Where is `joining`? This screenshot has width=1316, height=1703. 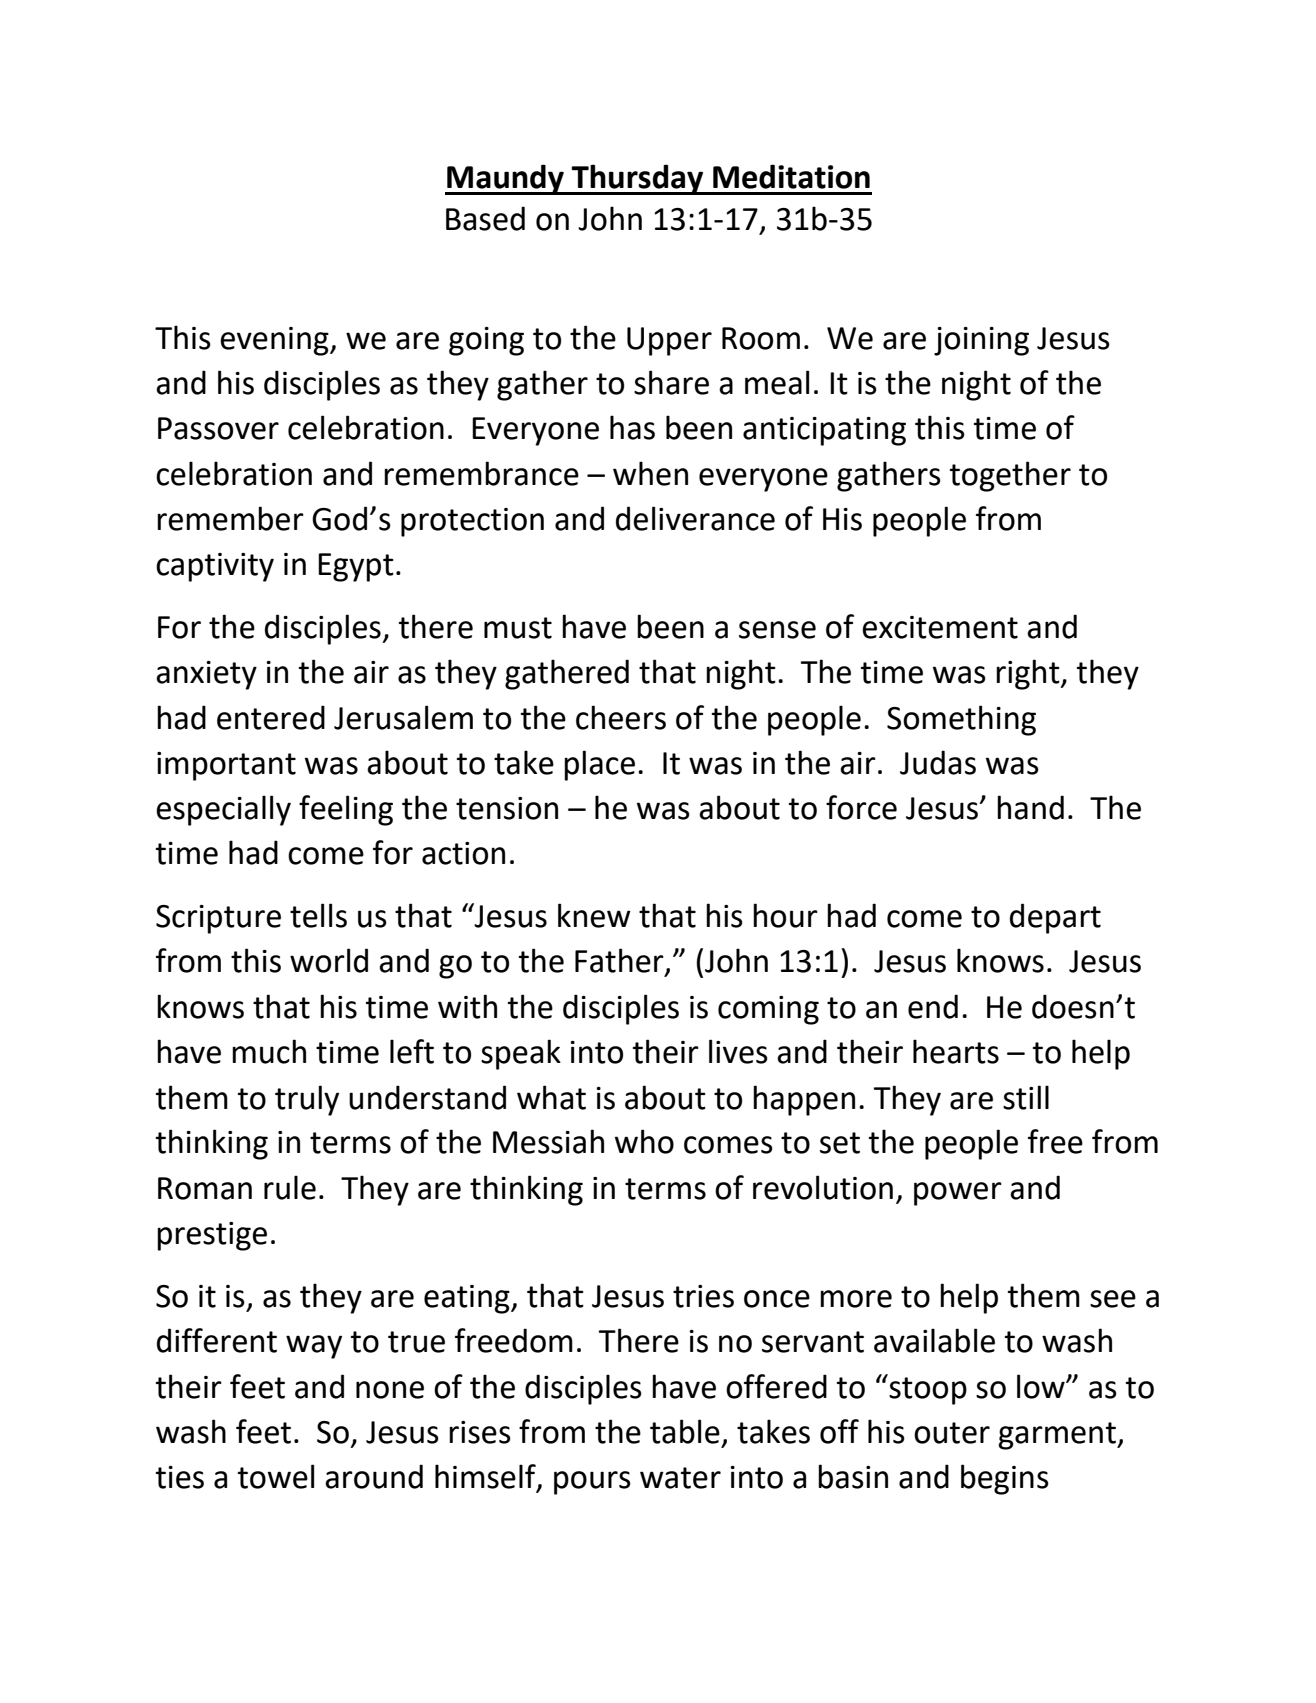
joining is located at coordinates (981, 341).
